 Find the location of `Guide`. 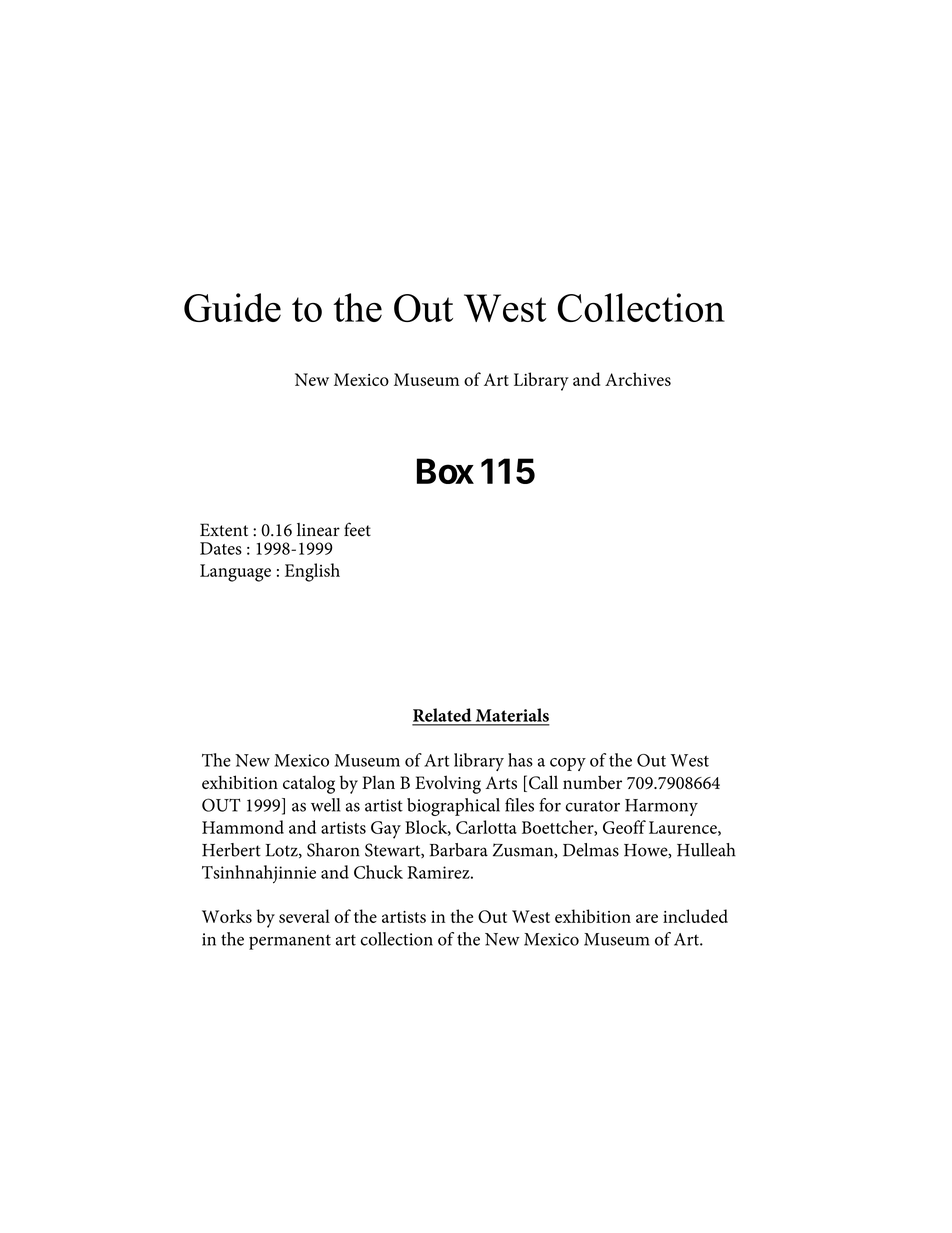

Guide is located at coordinates (232, 307).
